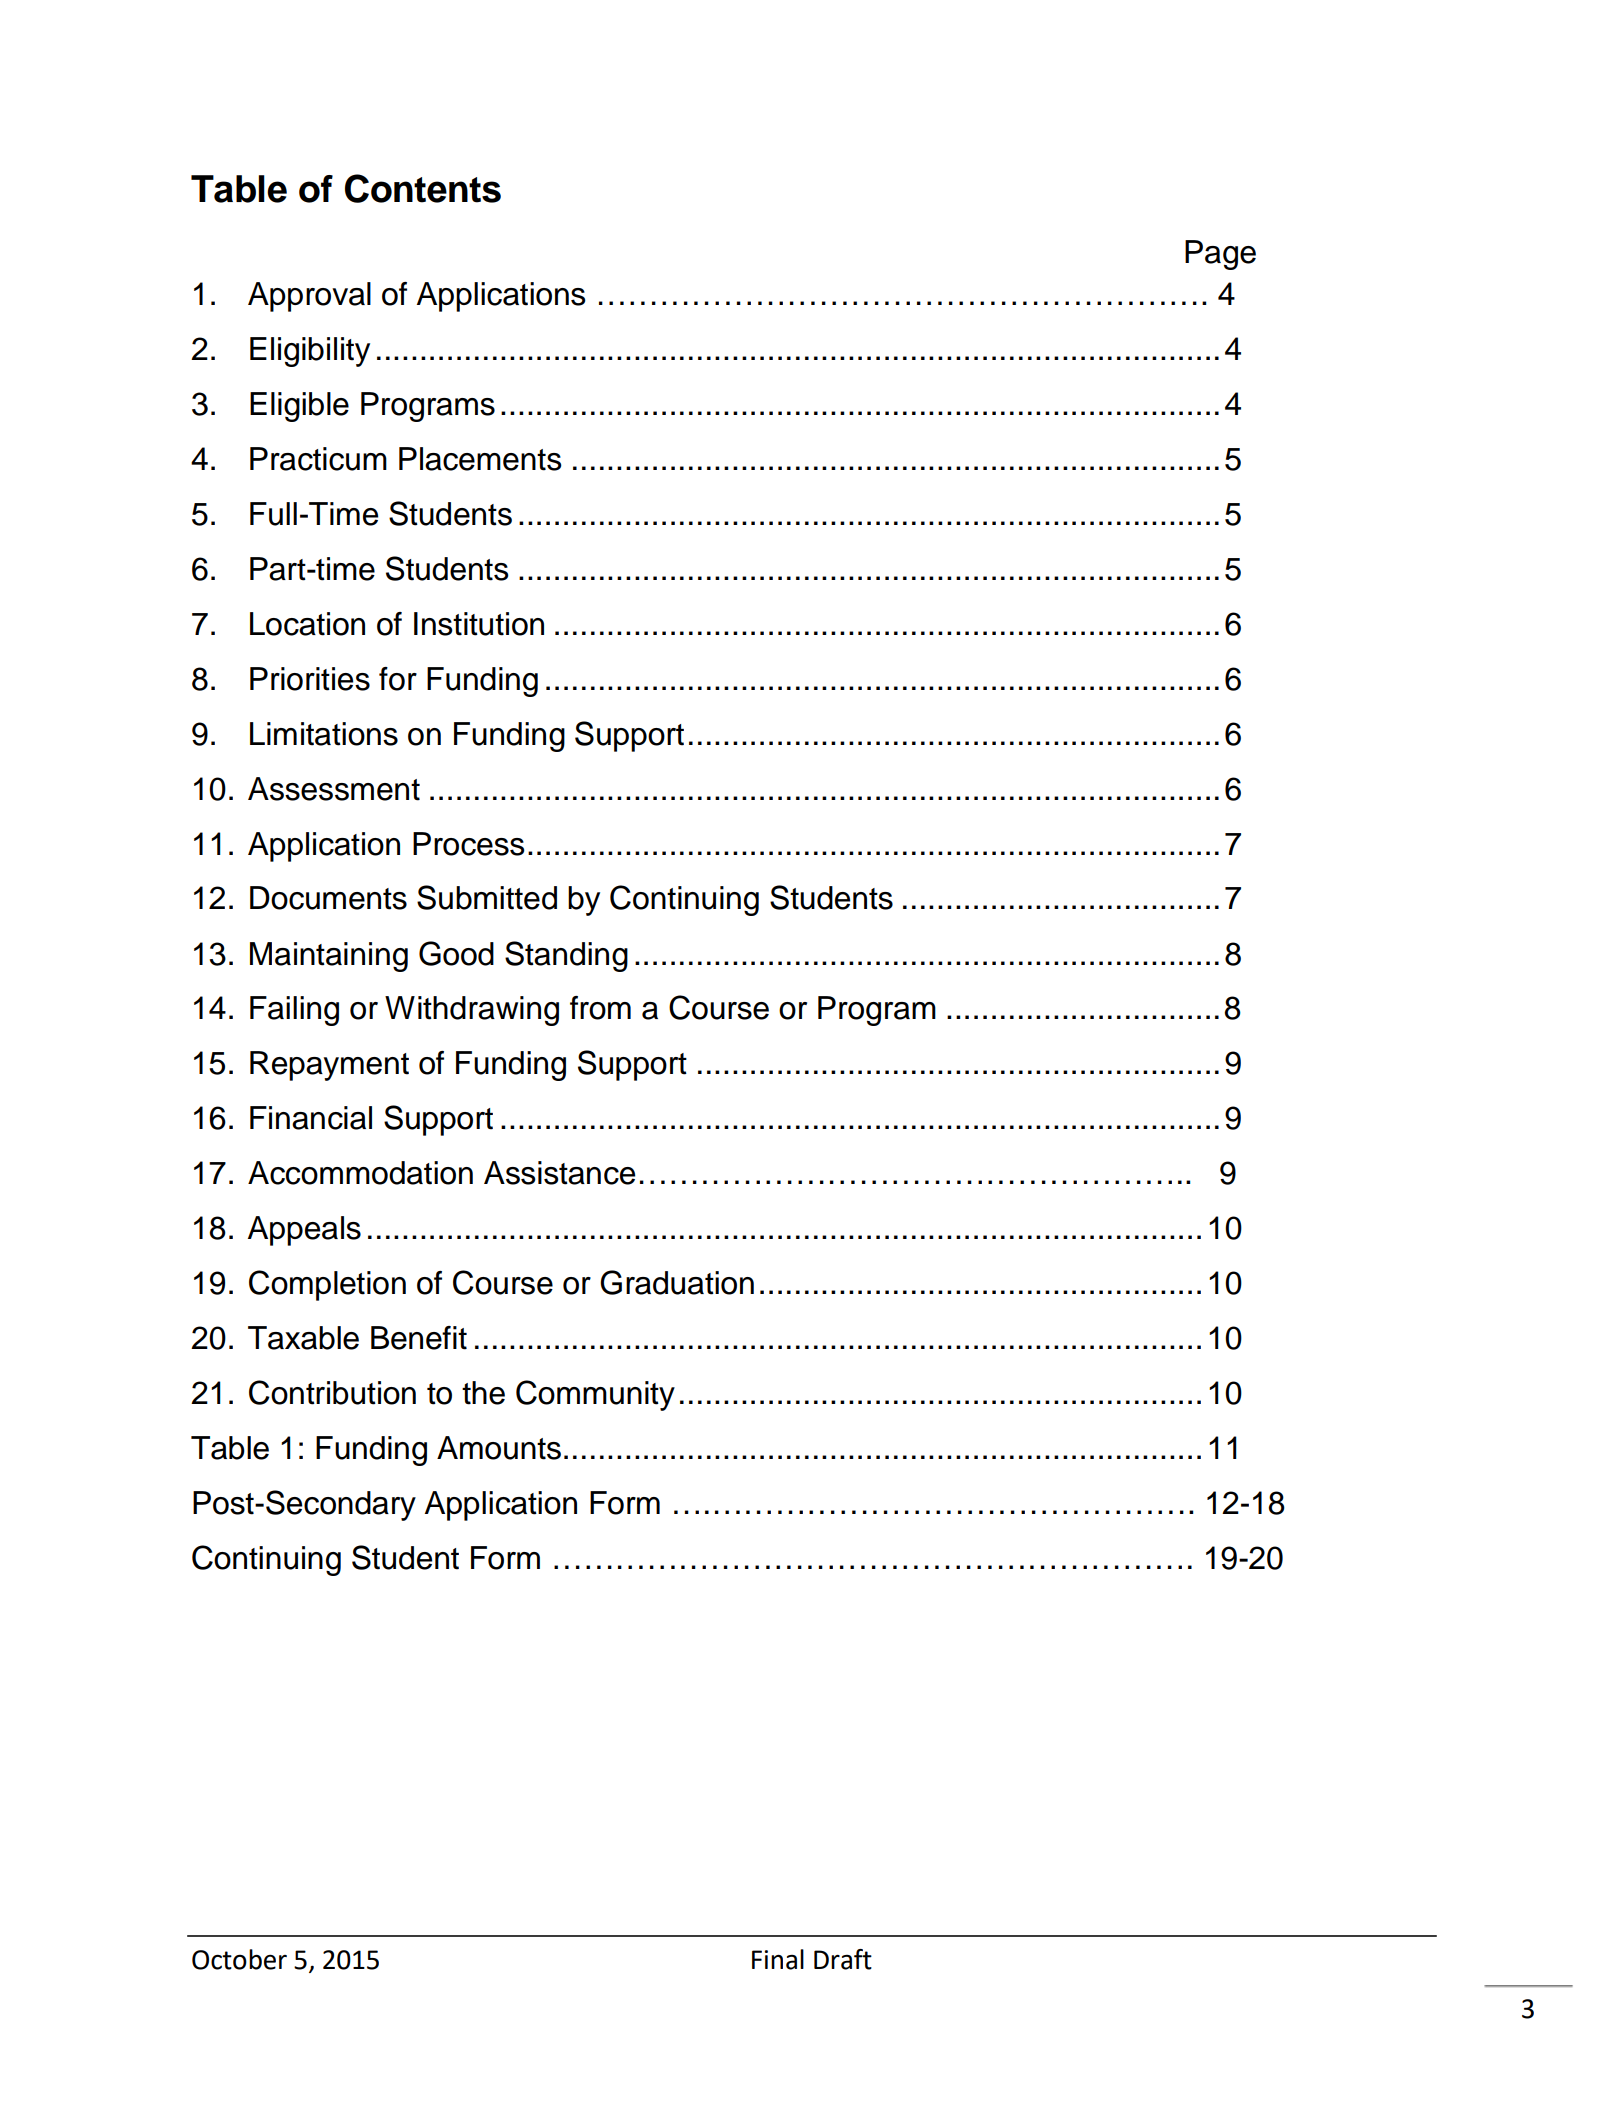 The image size is (1624, 2101). Describe the element at coordinates (479, 624) in the document. I see `Institution` at that location.
